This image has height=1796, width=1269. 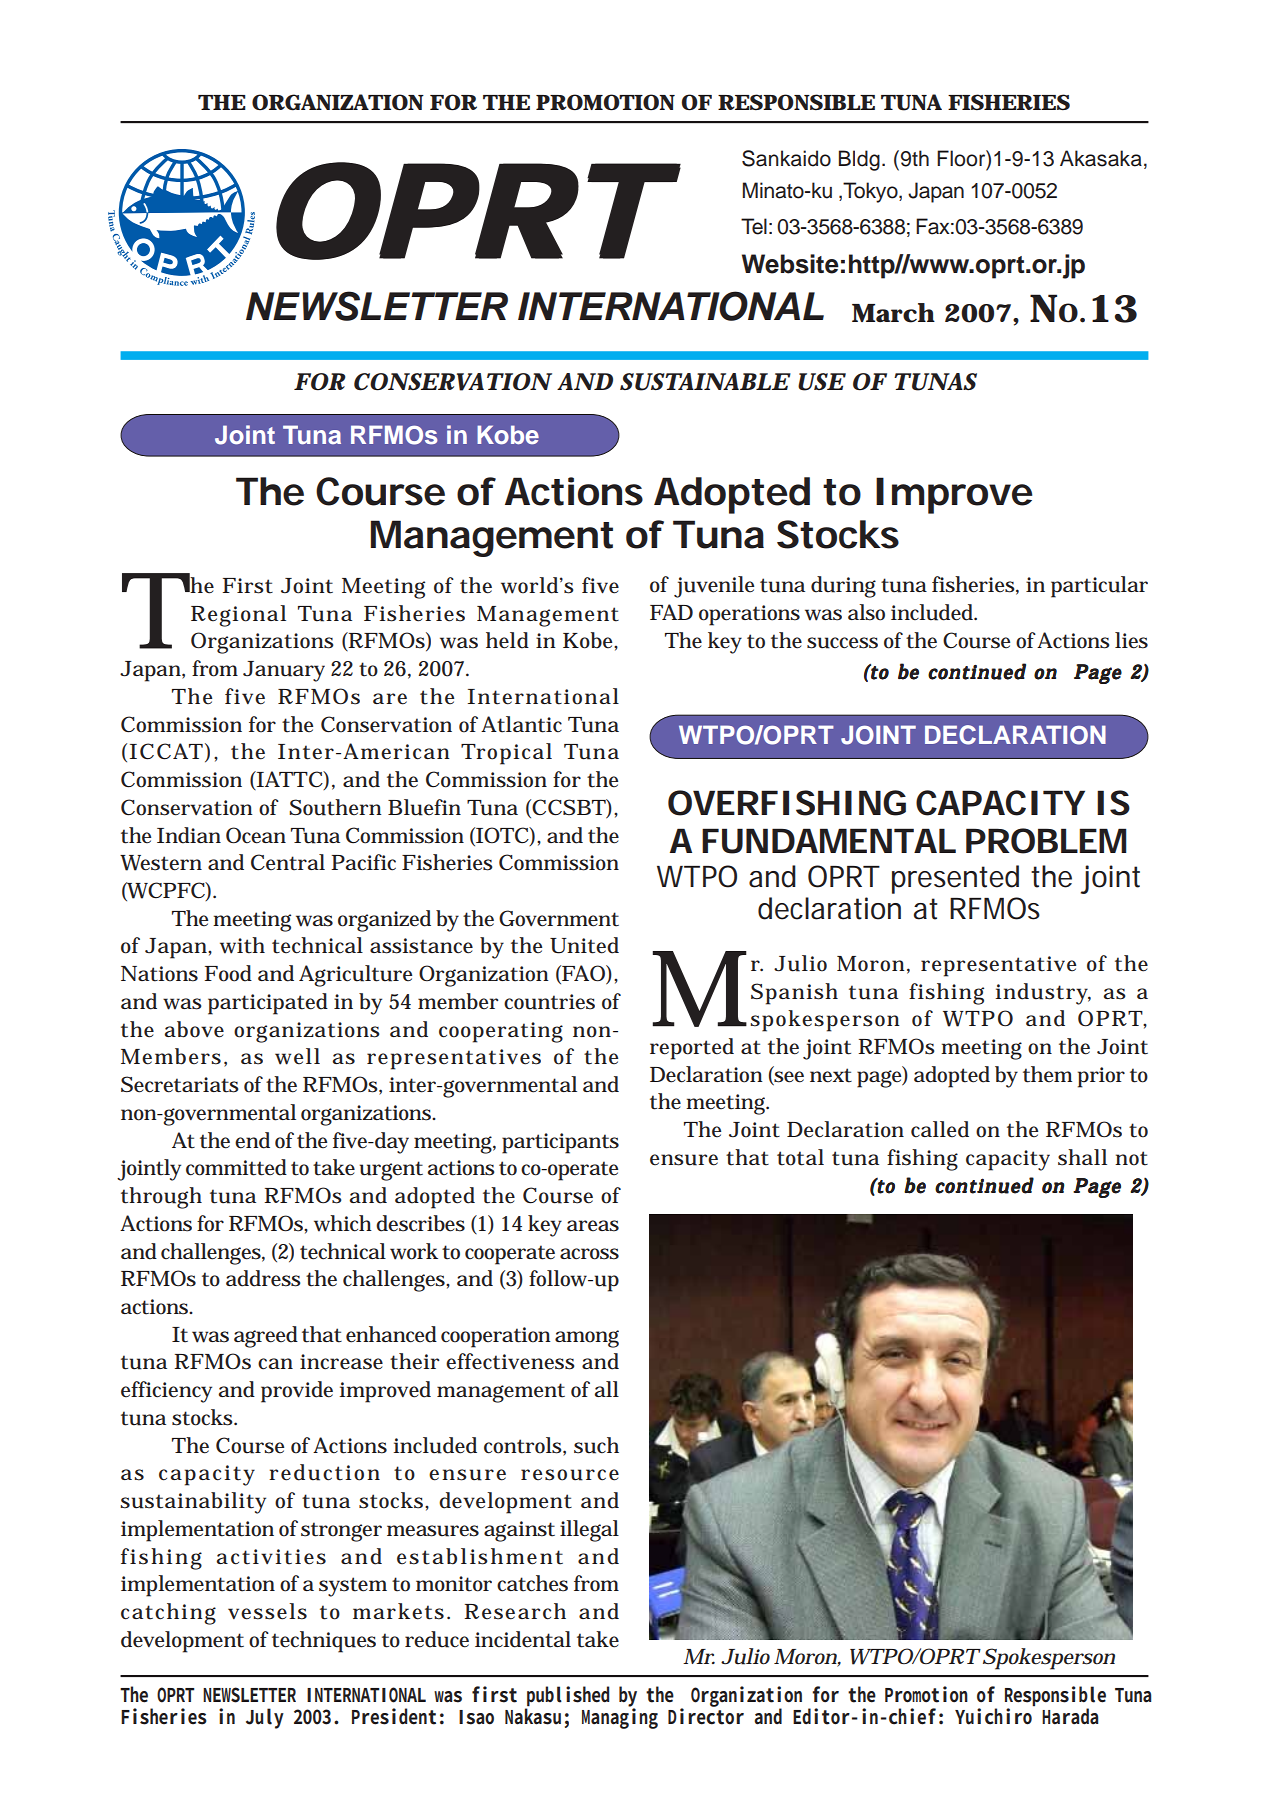 I want to click on lies, so click(x=1131, y=640).
